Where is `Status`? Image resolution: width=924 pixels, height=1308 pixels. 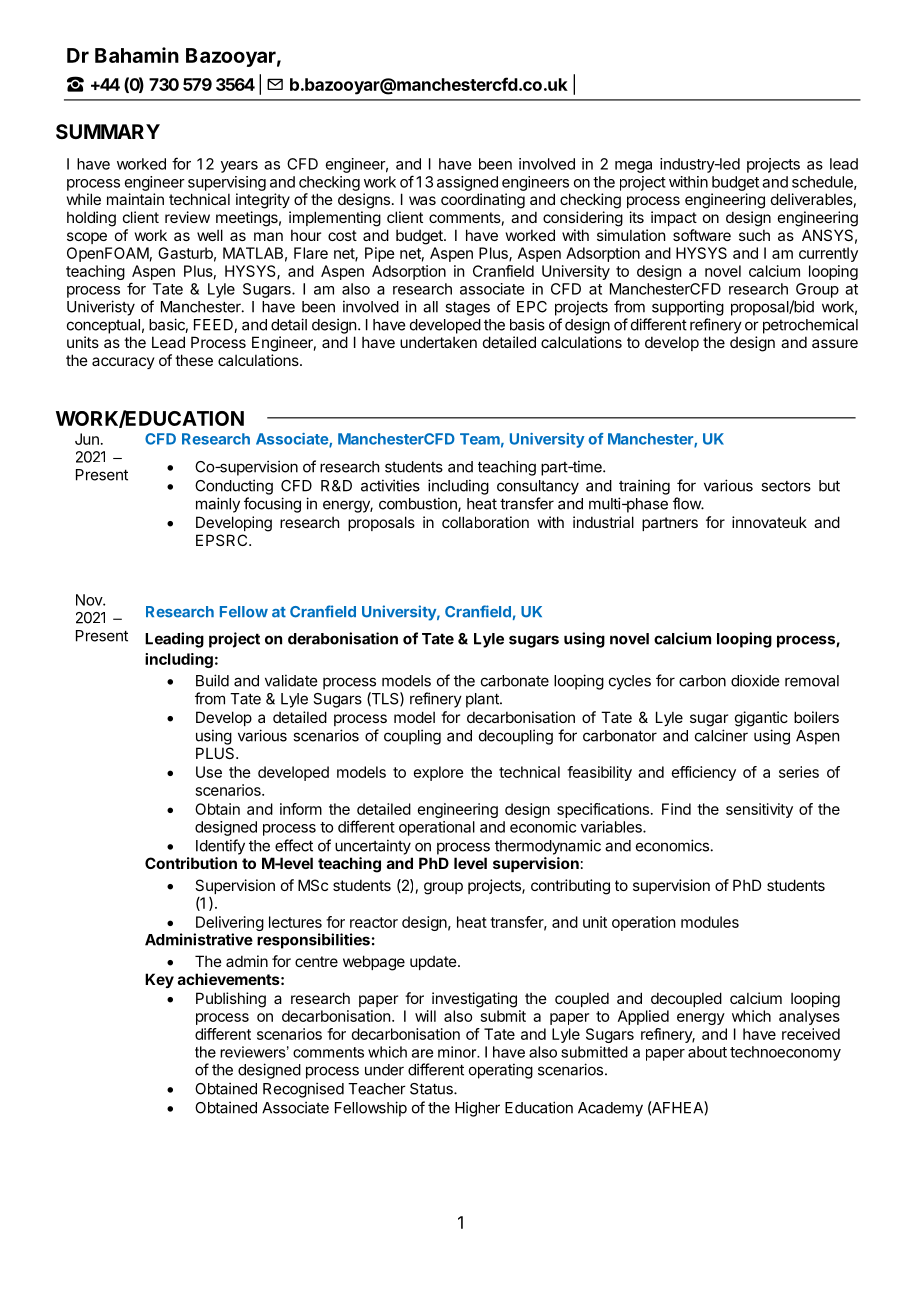 Status is located at coordinates (432, 1089).
